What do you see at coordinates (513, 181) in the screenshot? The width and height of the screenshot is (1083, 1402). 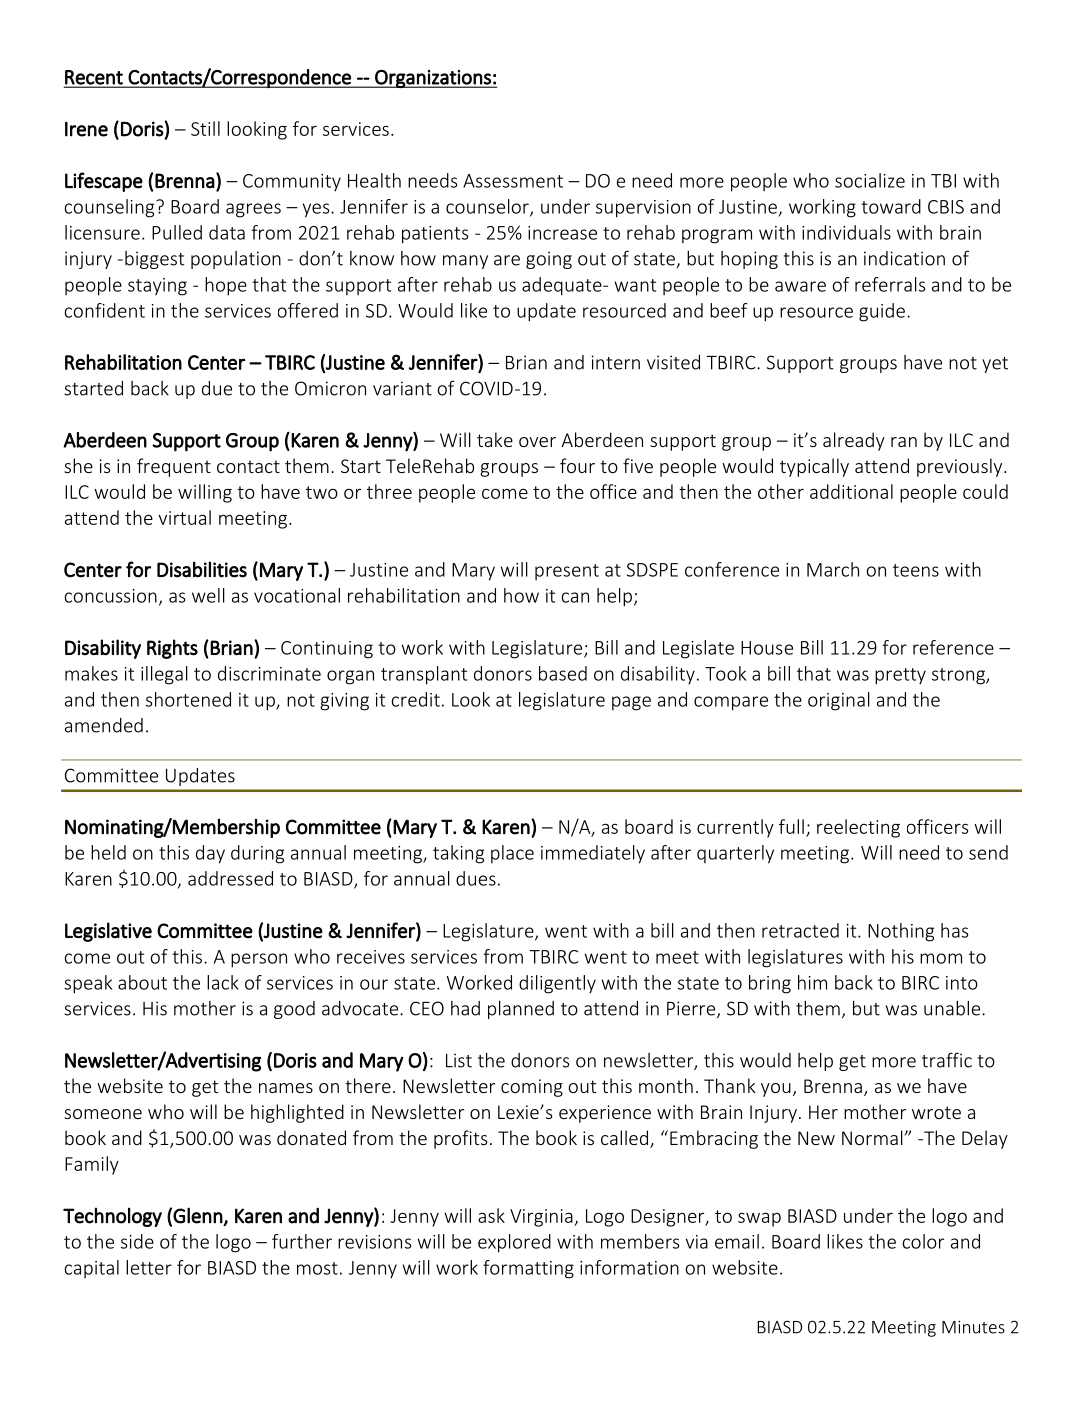 I see `Assessment` at bounding box center [513, 181].
